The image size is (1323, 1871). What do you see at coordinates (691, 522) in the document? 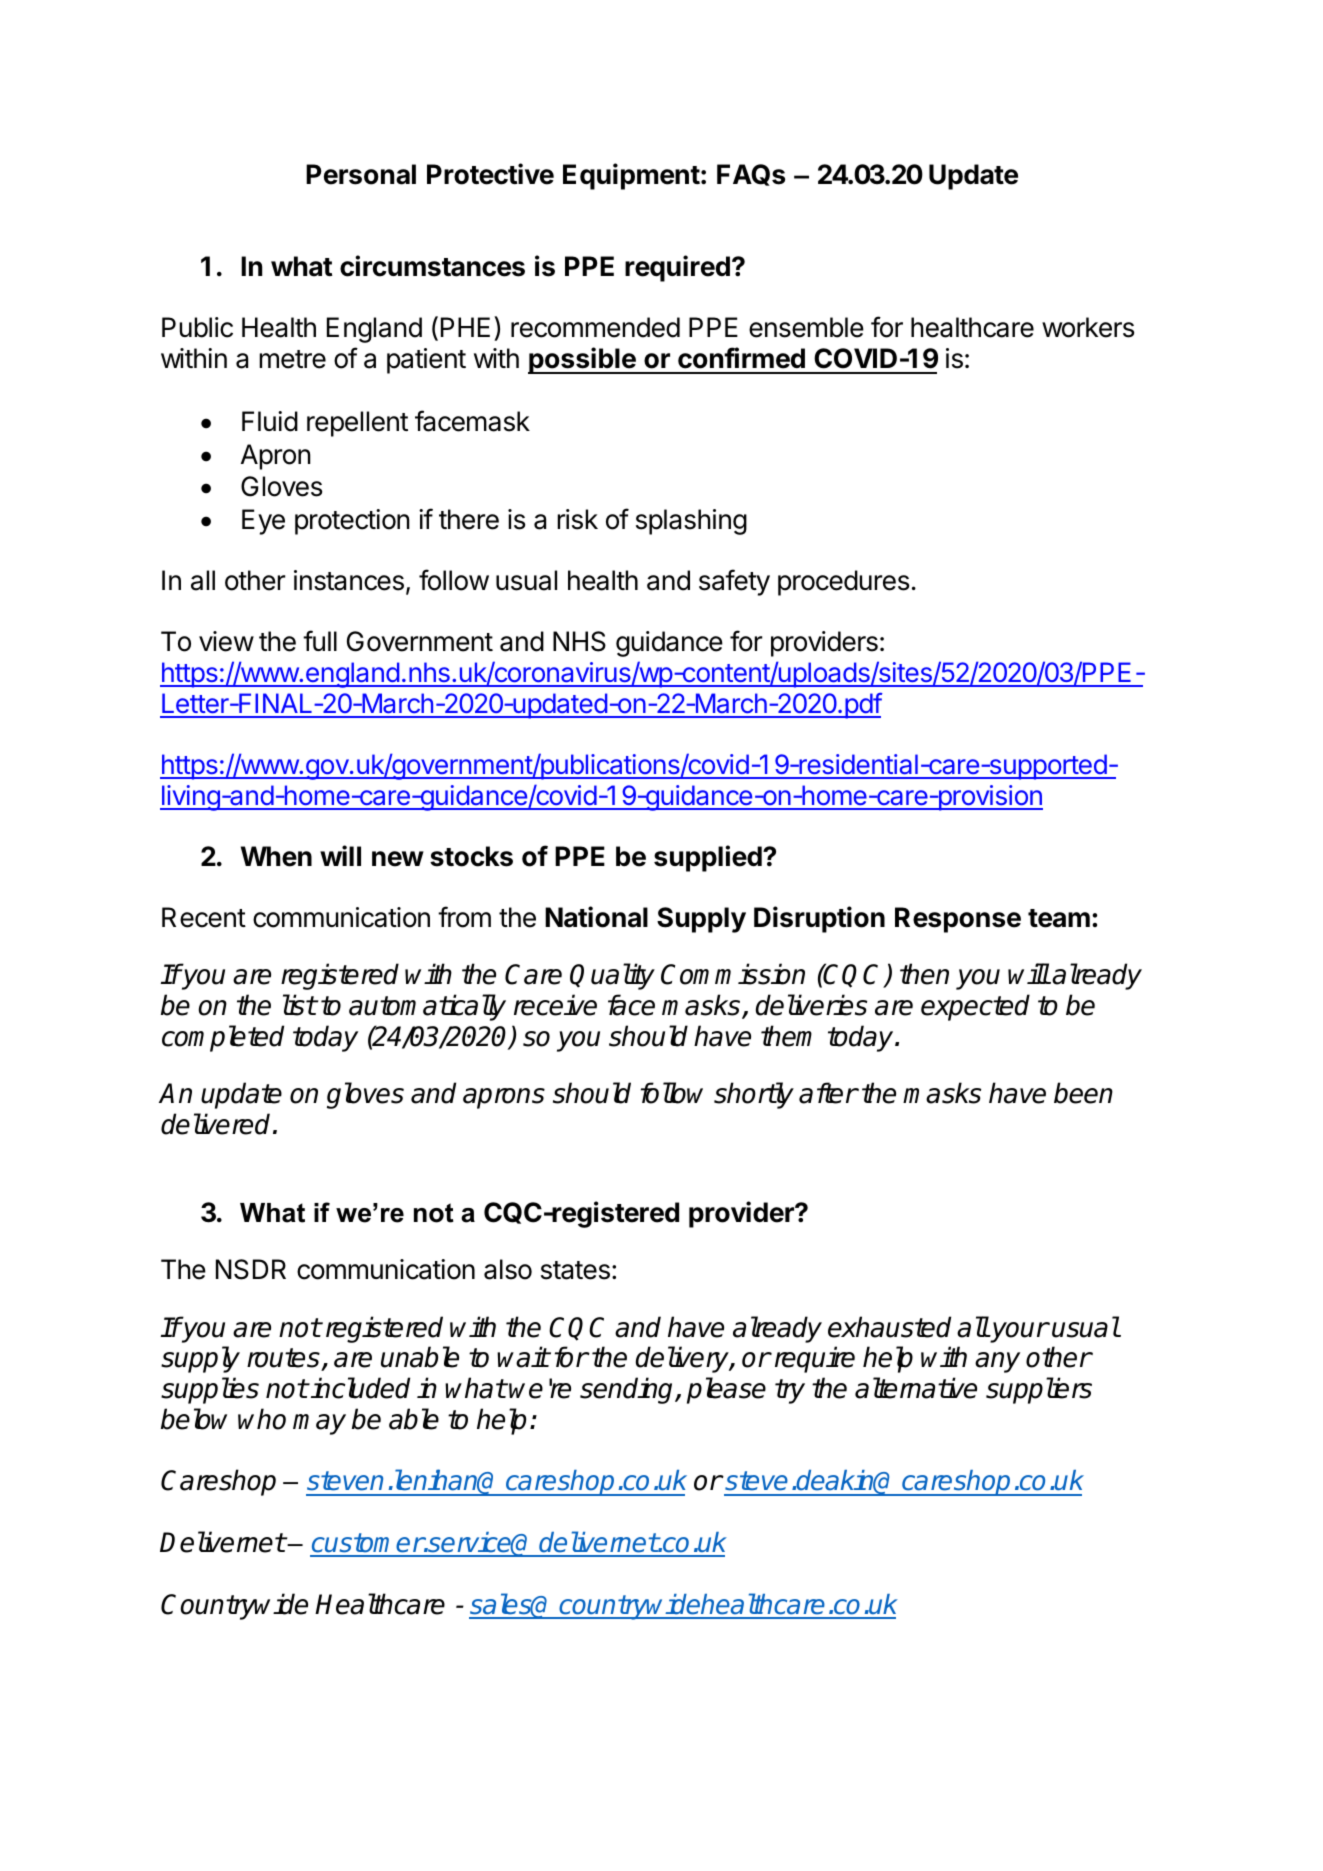
I see `splashing` at bounding box center [691, 522].
